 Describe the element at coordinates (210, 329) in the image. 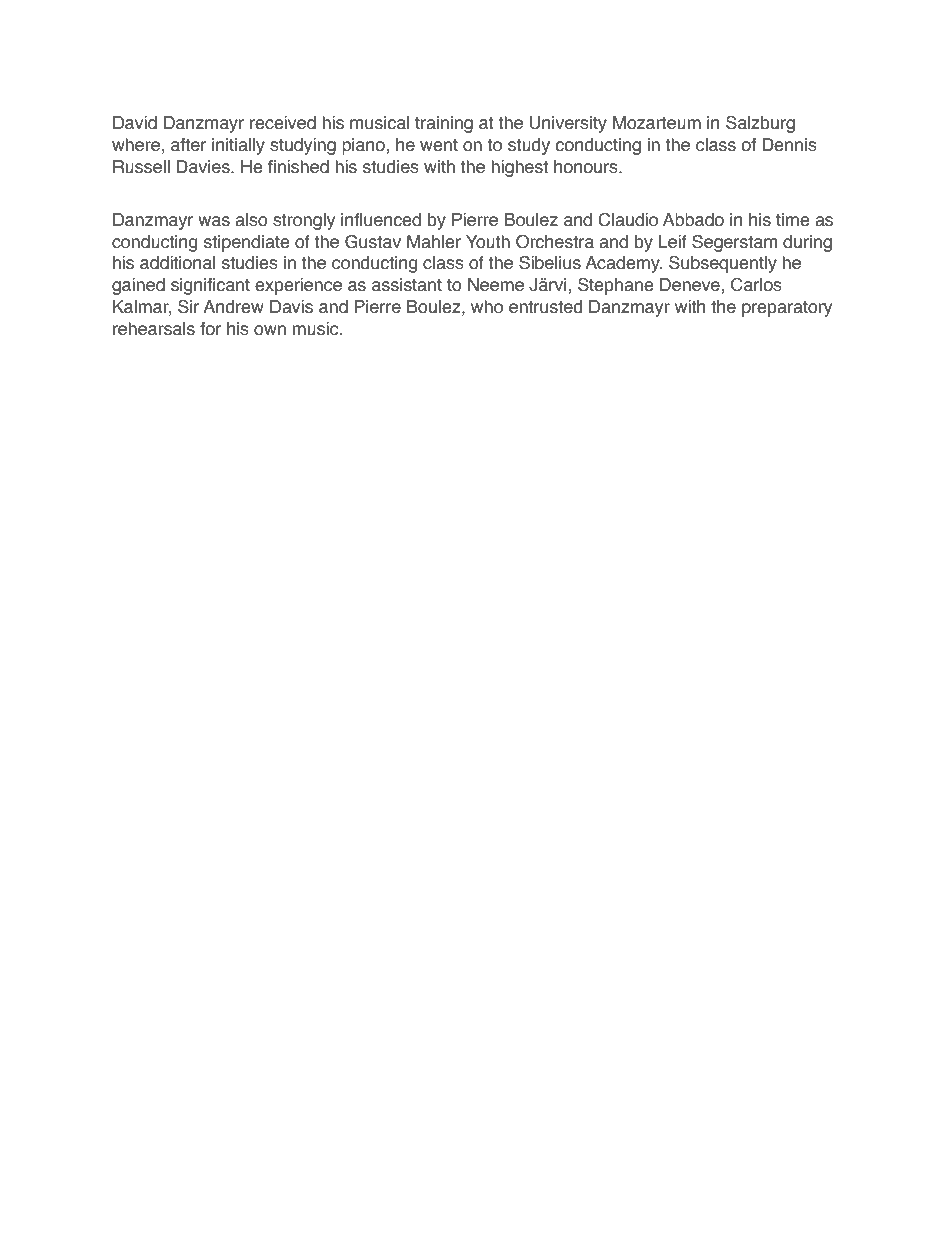

I see `for` at that location.
